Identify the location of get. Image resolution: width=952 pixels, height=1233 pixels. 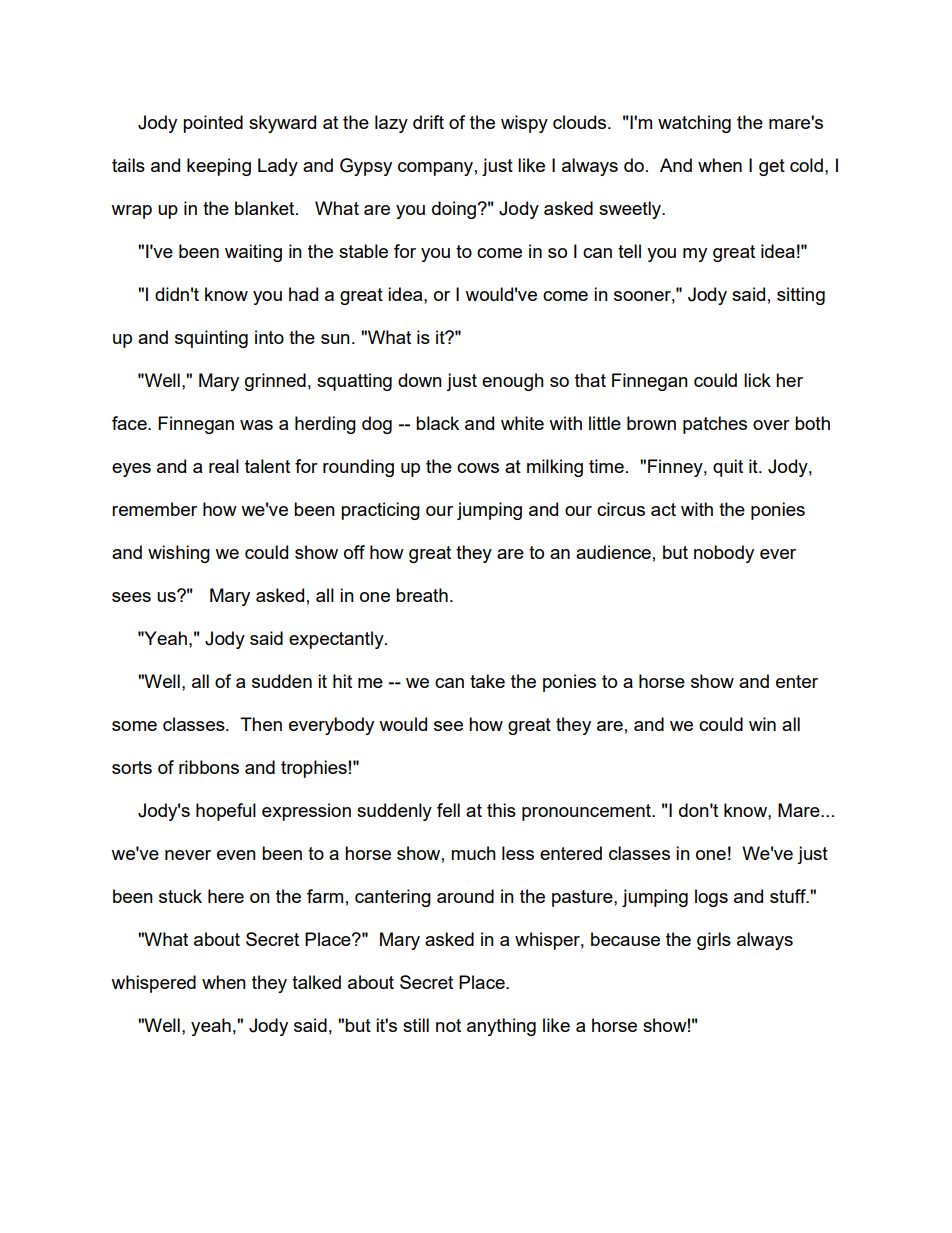
(772, 167).
